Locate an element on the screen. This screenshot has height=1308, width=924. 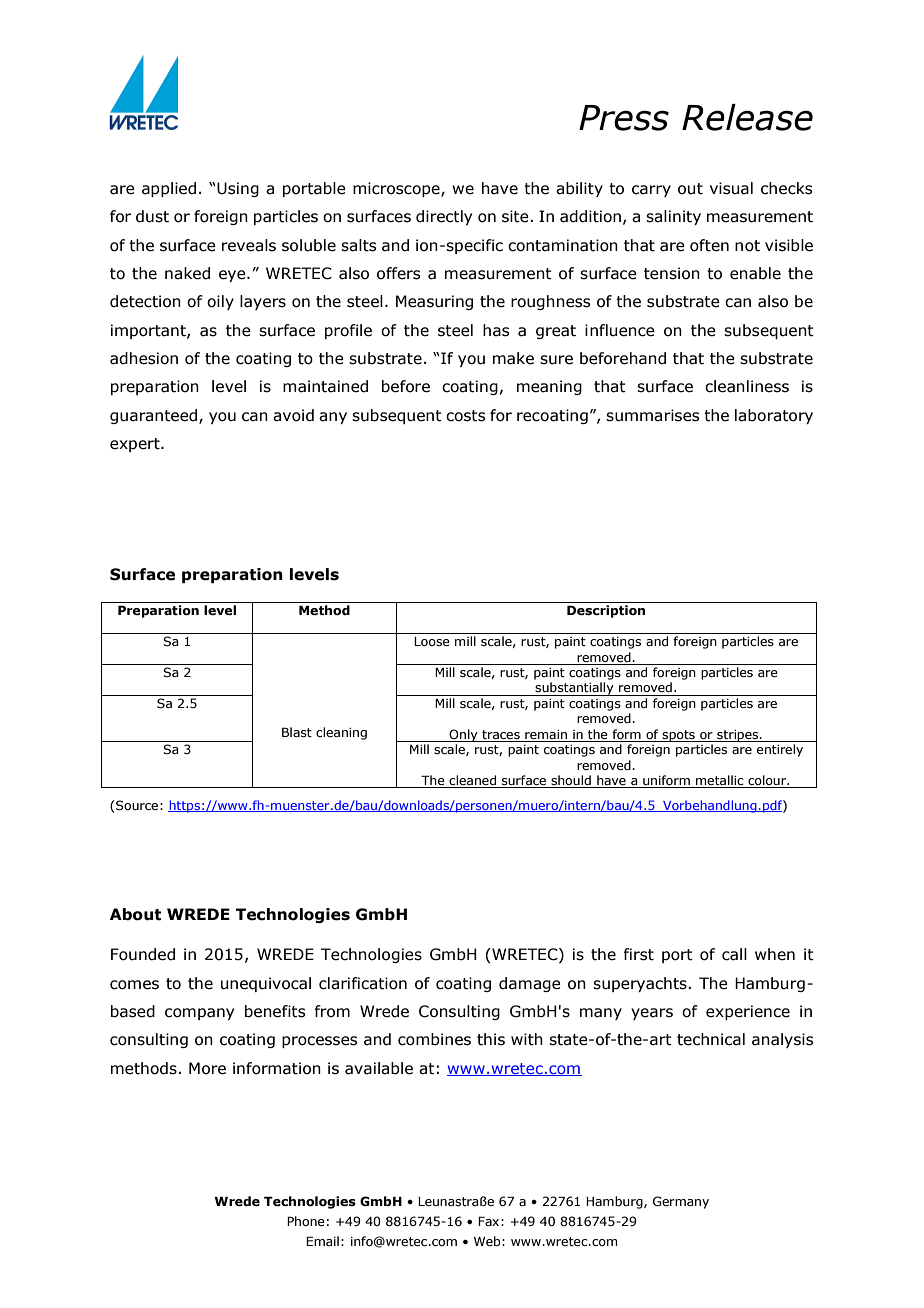
spots is located at coordinates (678, 736).
